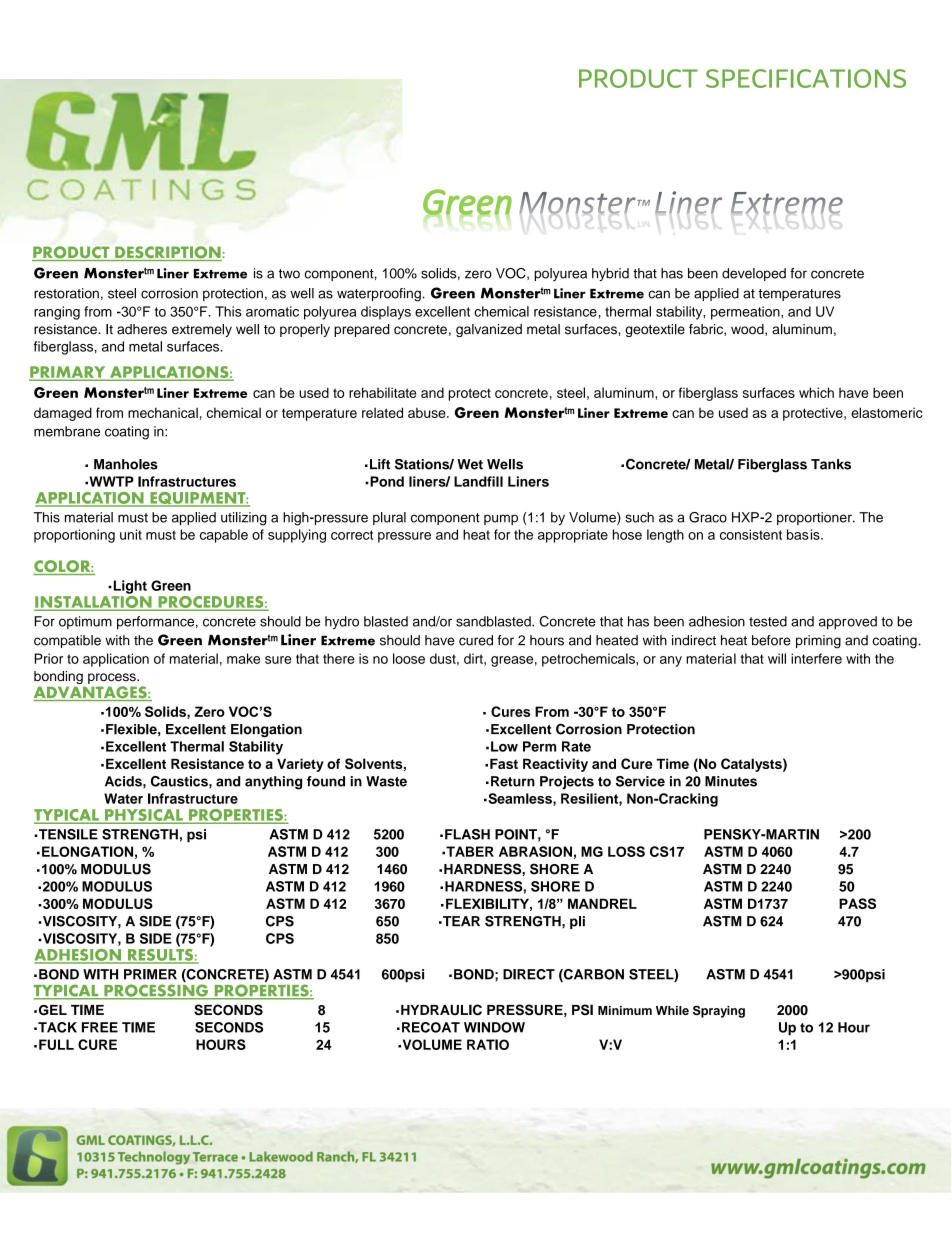 This page has height=1233, width=952. What do you see at coordinates (610, 274) in the page?
I see `hybrid` at bounding box center [610, 274].
